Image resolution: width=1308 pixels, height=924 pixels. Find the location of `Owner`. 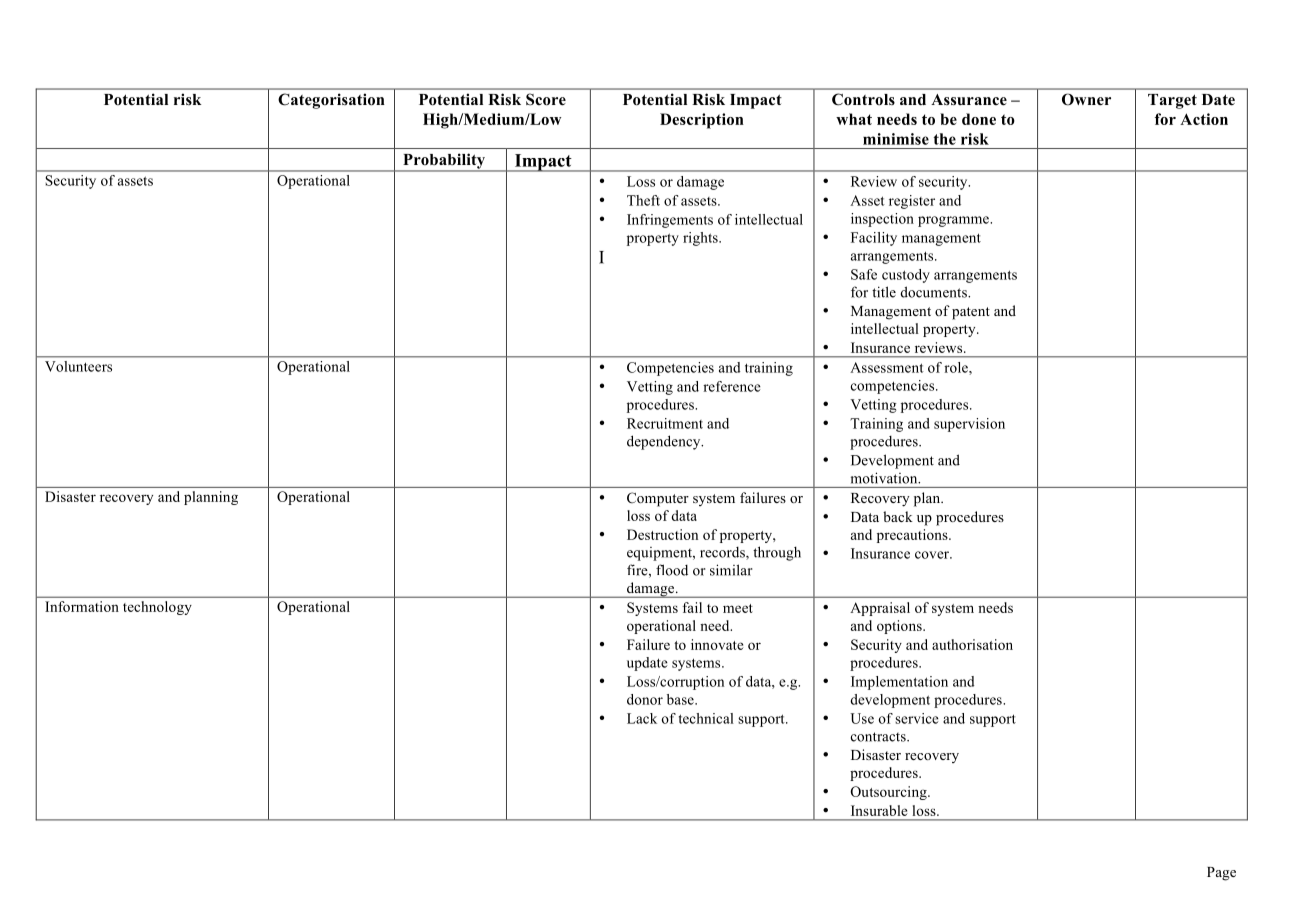

Owner is located at coordinates (1086, 99).
